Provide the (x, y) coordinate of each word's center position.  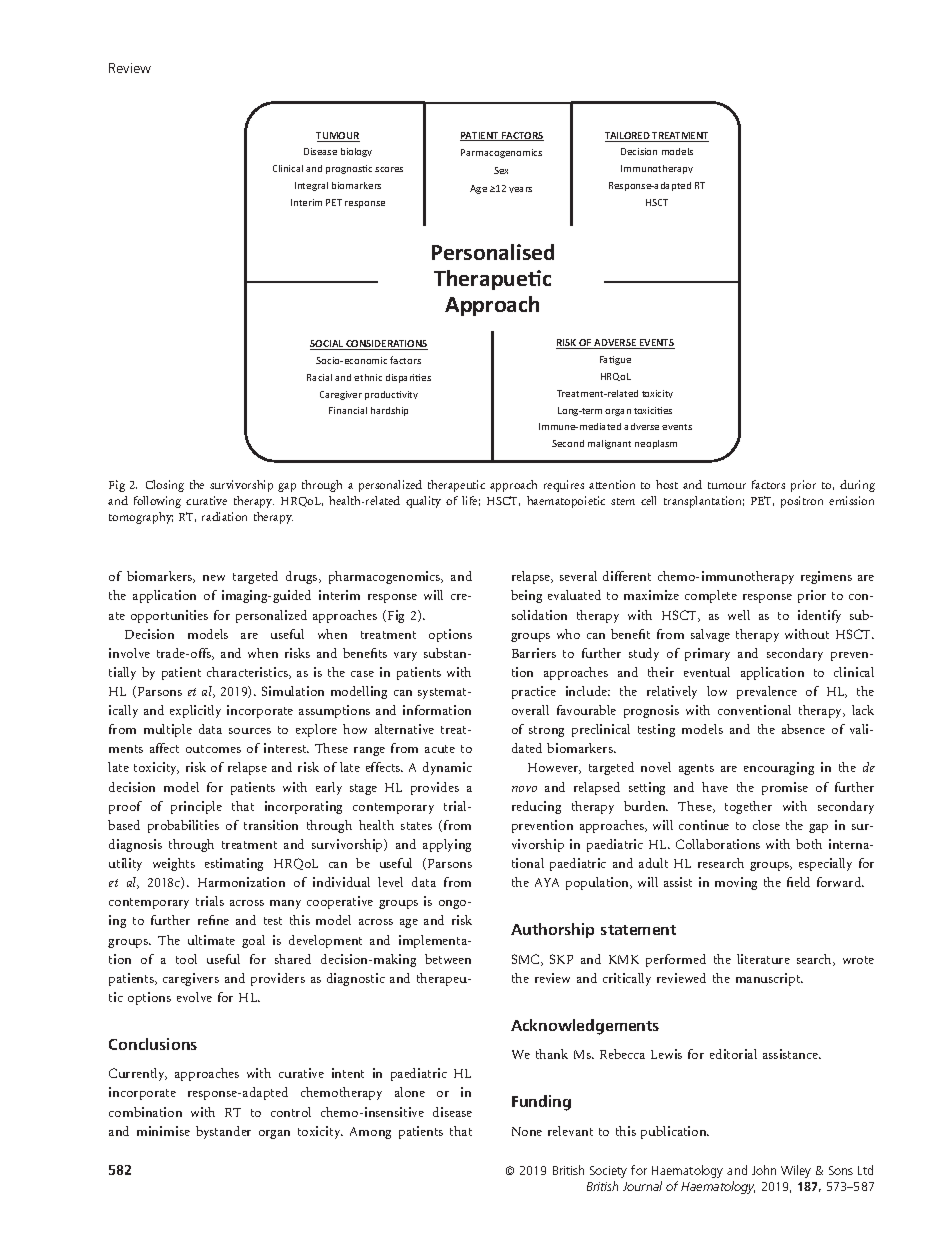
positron (802, 502)
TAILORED (628, 137)
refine (213, 920)
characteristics (248, 673)
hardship (389, 411)
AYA (547, 882)
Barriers (534, 653)
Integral (311, 186)
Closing (165, 486)
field (798, 882)
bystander (223, 1132)
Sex (501, 170)
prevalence (767, 692)
